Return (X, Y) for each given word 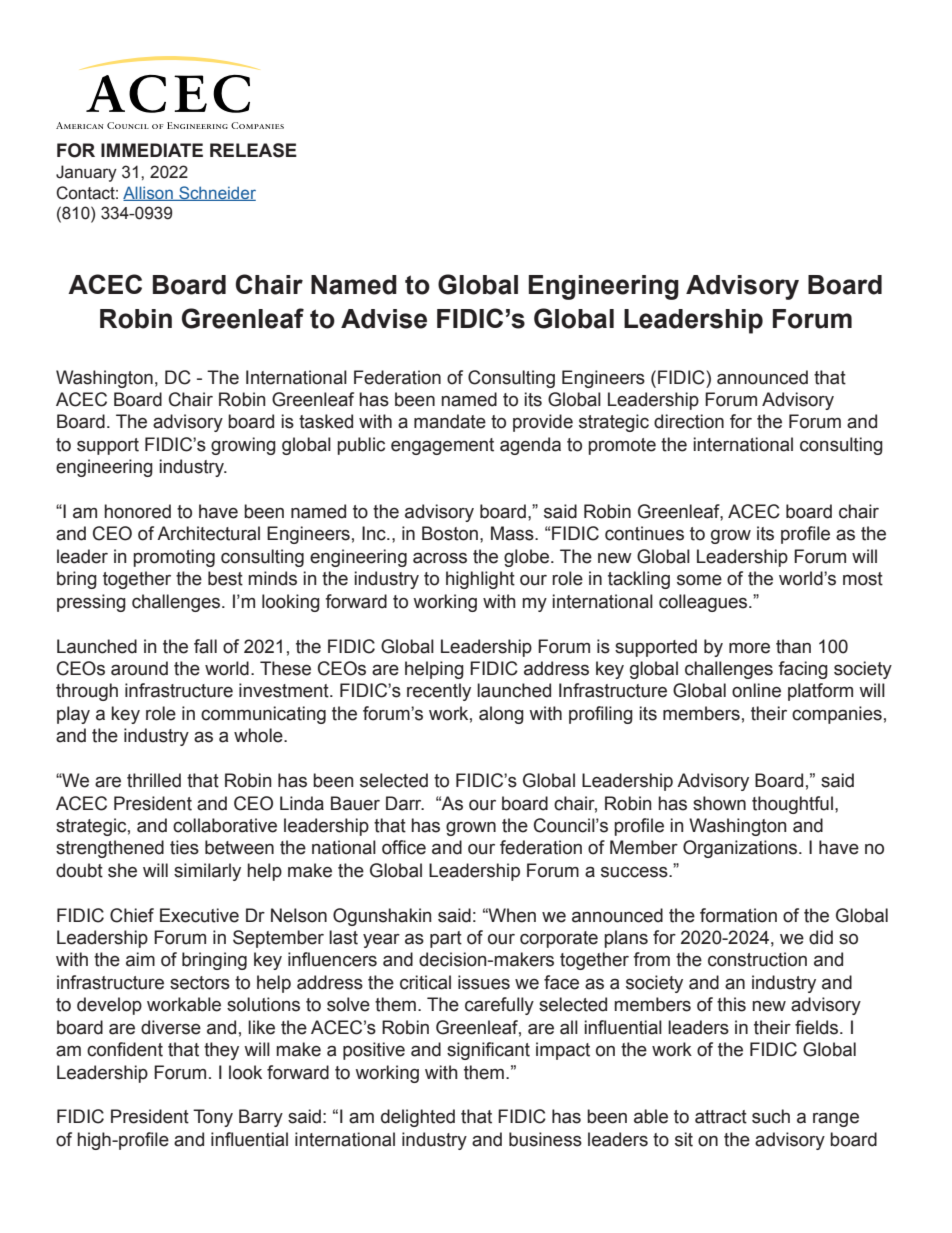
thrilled (154, 780)
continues (644, 533)
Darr (405, 803)
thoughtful (792, 805)
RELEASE (253, 150)
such (771, 1116)
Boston (450, 533)
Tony (213, 1118)
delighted (418, 1118)
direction (689, 421)
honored (137, 511)
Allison (149, 193)
